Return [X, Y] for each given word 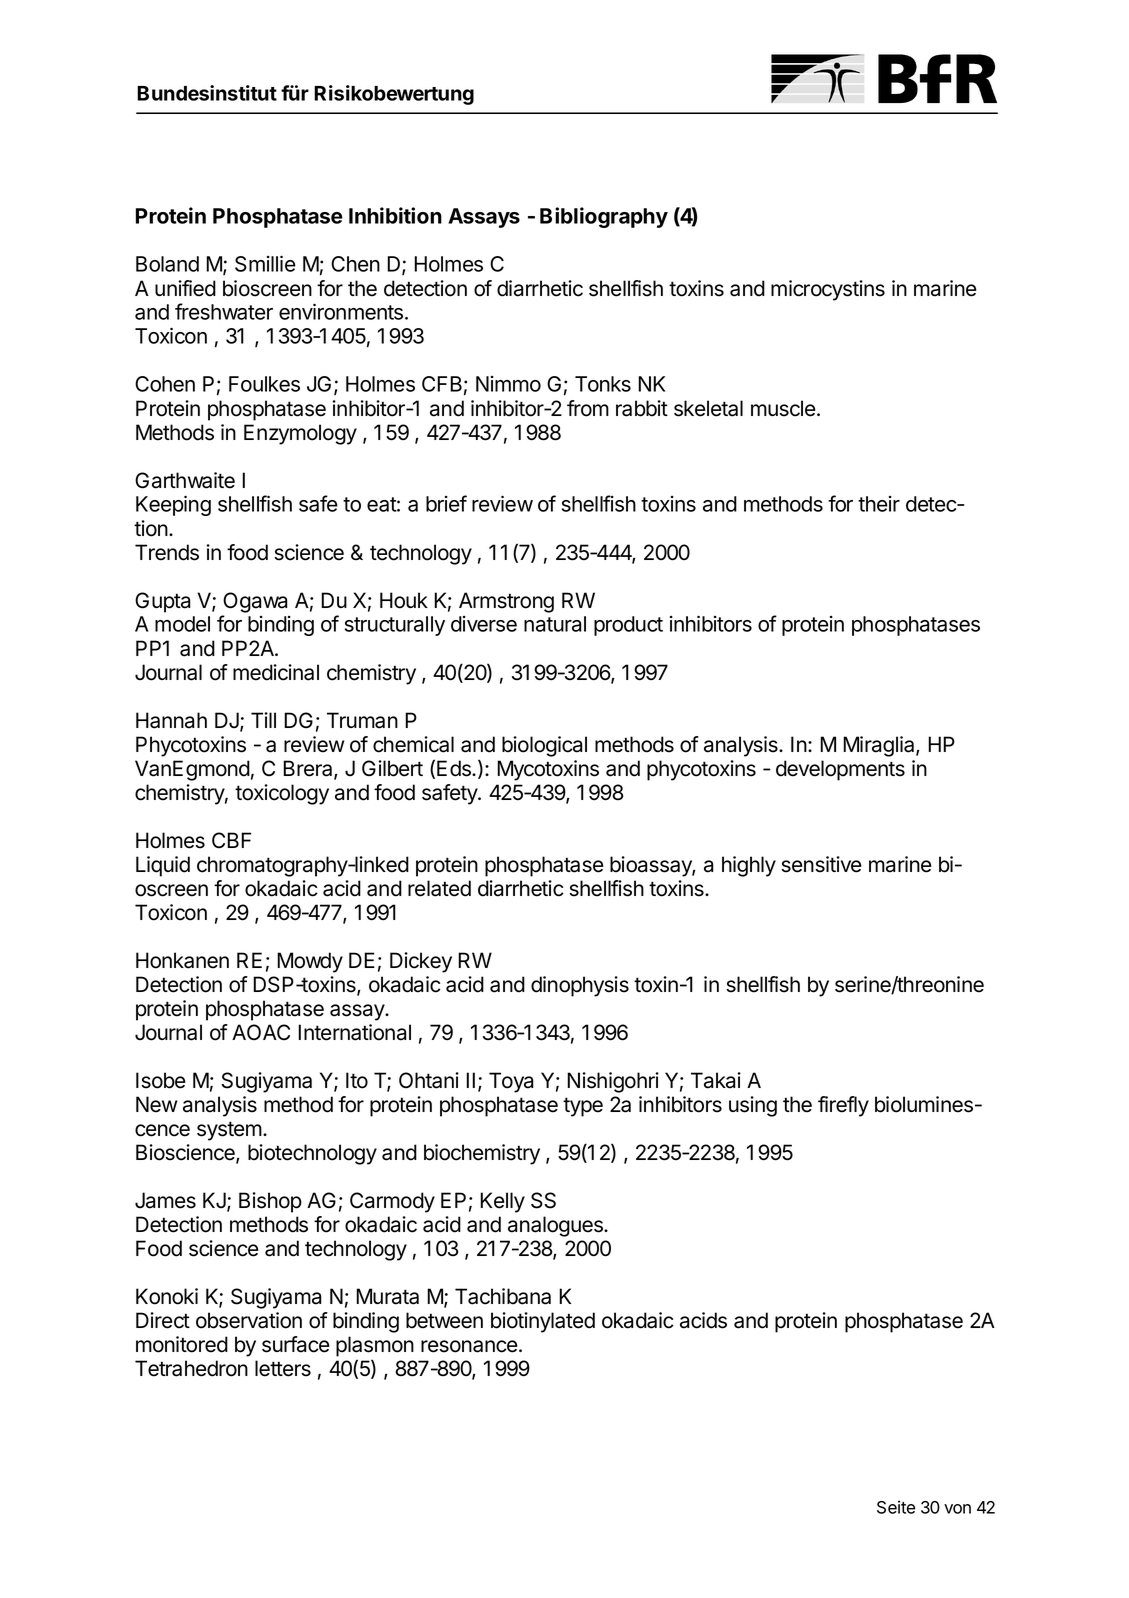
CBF [231, 840]
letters [283, 1368]
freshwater [224, 311]
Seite [896, 1507]
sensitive [821, 864]
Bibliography [604, 217]
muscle [783, 408]
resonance [469, 1346]
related [439, 888]
